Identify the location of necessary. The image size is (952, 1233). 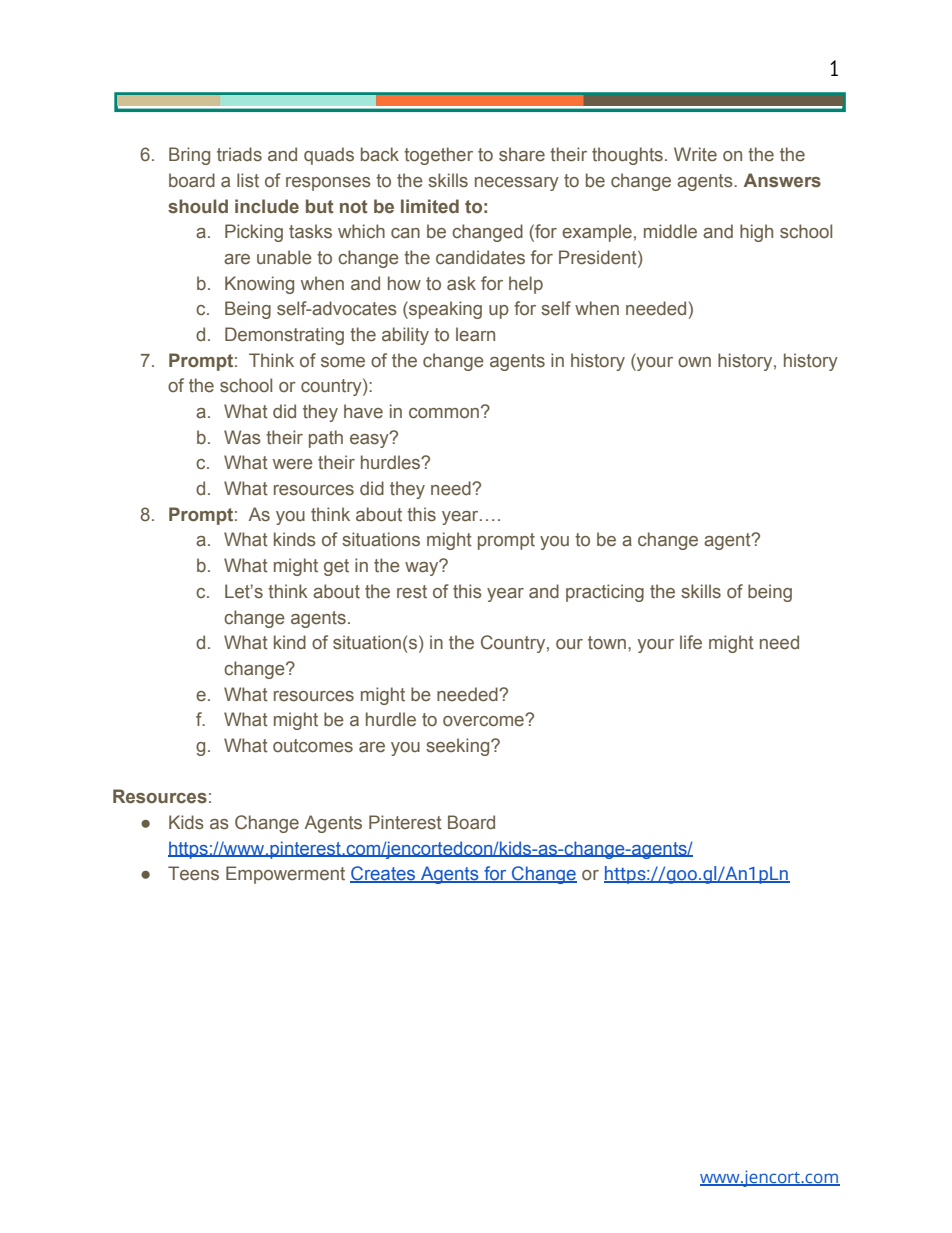
(517, 184).
